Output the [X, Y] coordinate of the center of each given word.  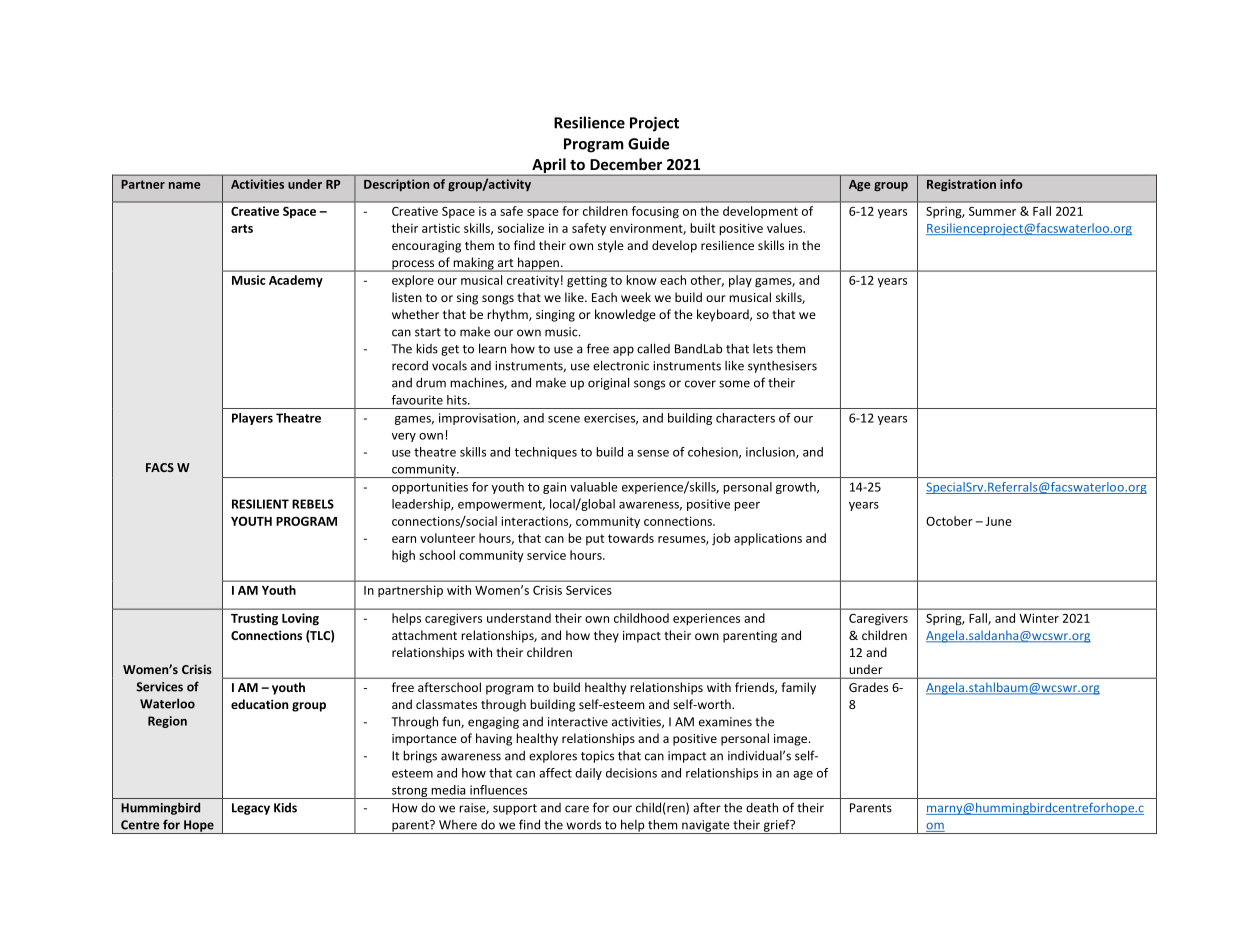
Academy [296, 281]
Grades [868, 687]
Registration [961, 185]
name [184, 185]
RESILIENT [260, 504]
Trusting [254, 619]
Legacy [251, 809]
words [583, 825]
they [606, 636]
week [636, 297]
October [949, 521]
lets [763, 349]
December [626, 164]
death [762, 807]
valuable [594, 487]
